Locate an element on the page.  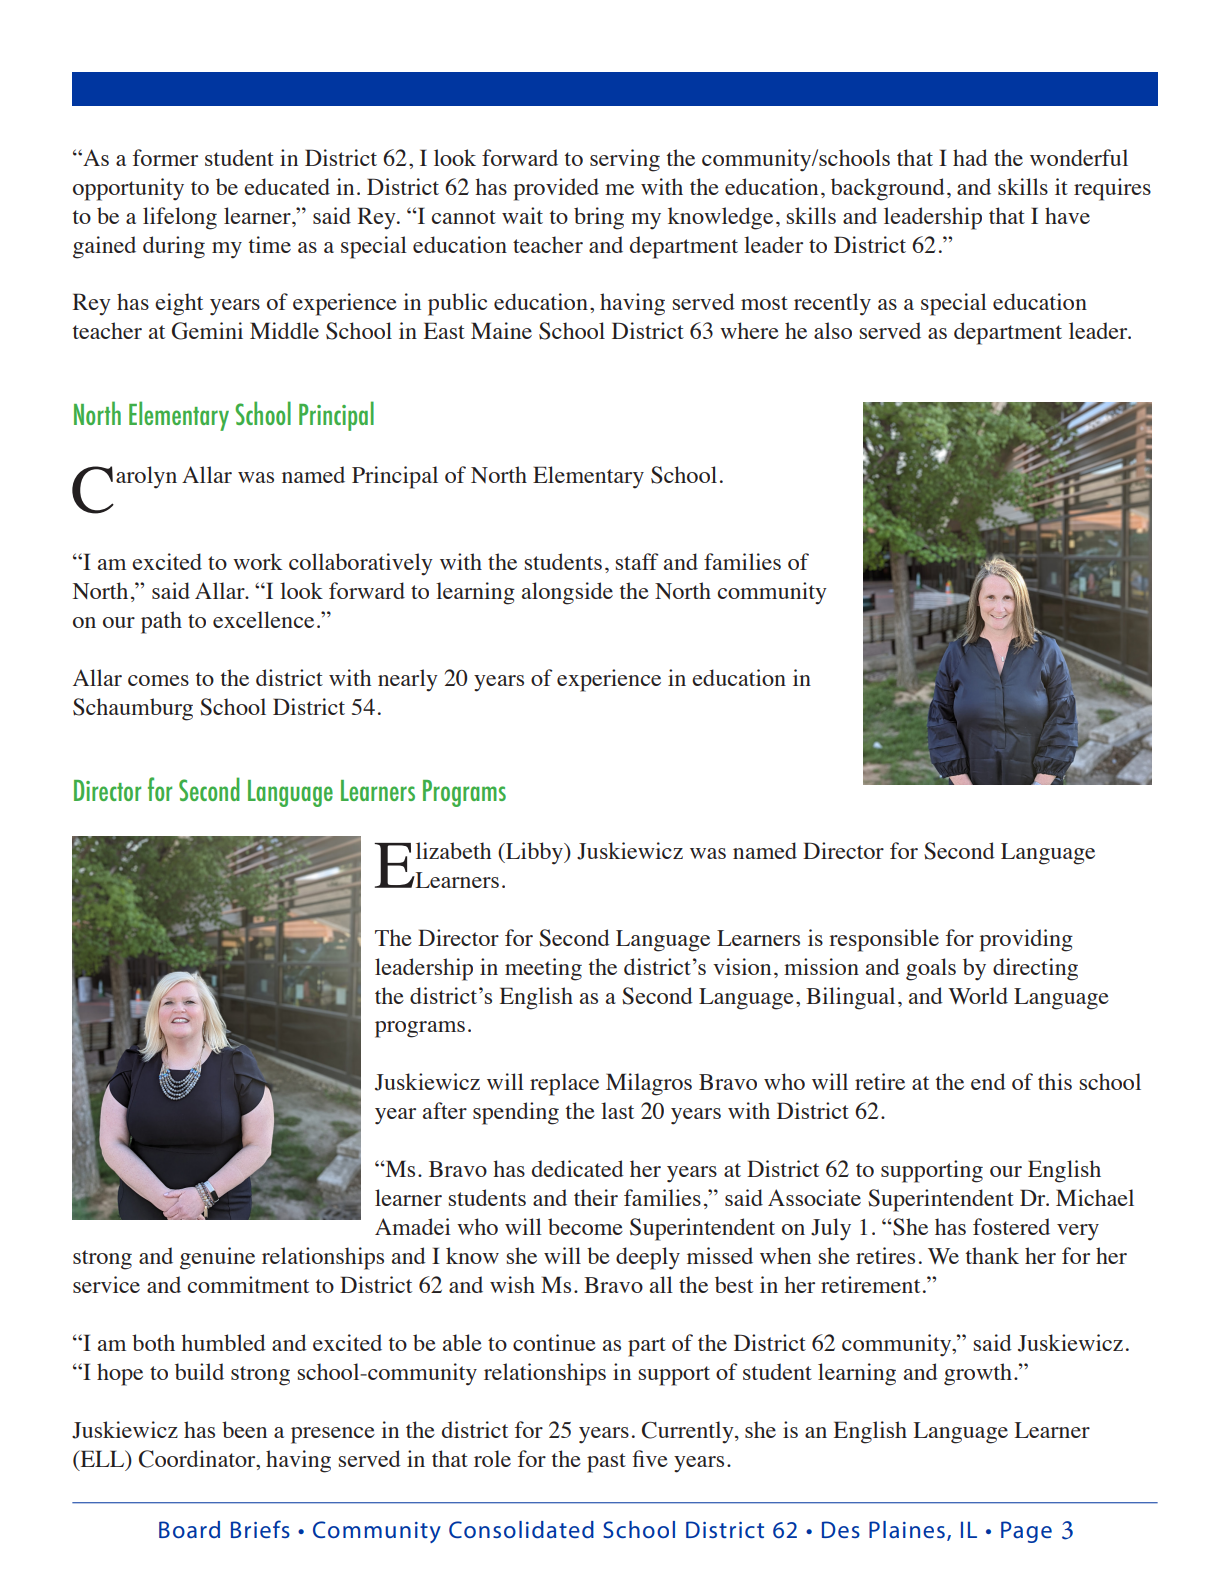
had is located at coordinates (970, 157).
